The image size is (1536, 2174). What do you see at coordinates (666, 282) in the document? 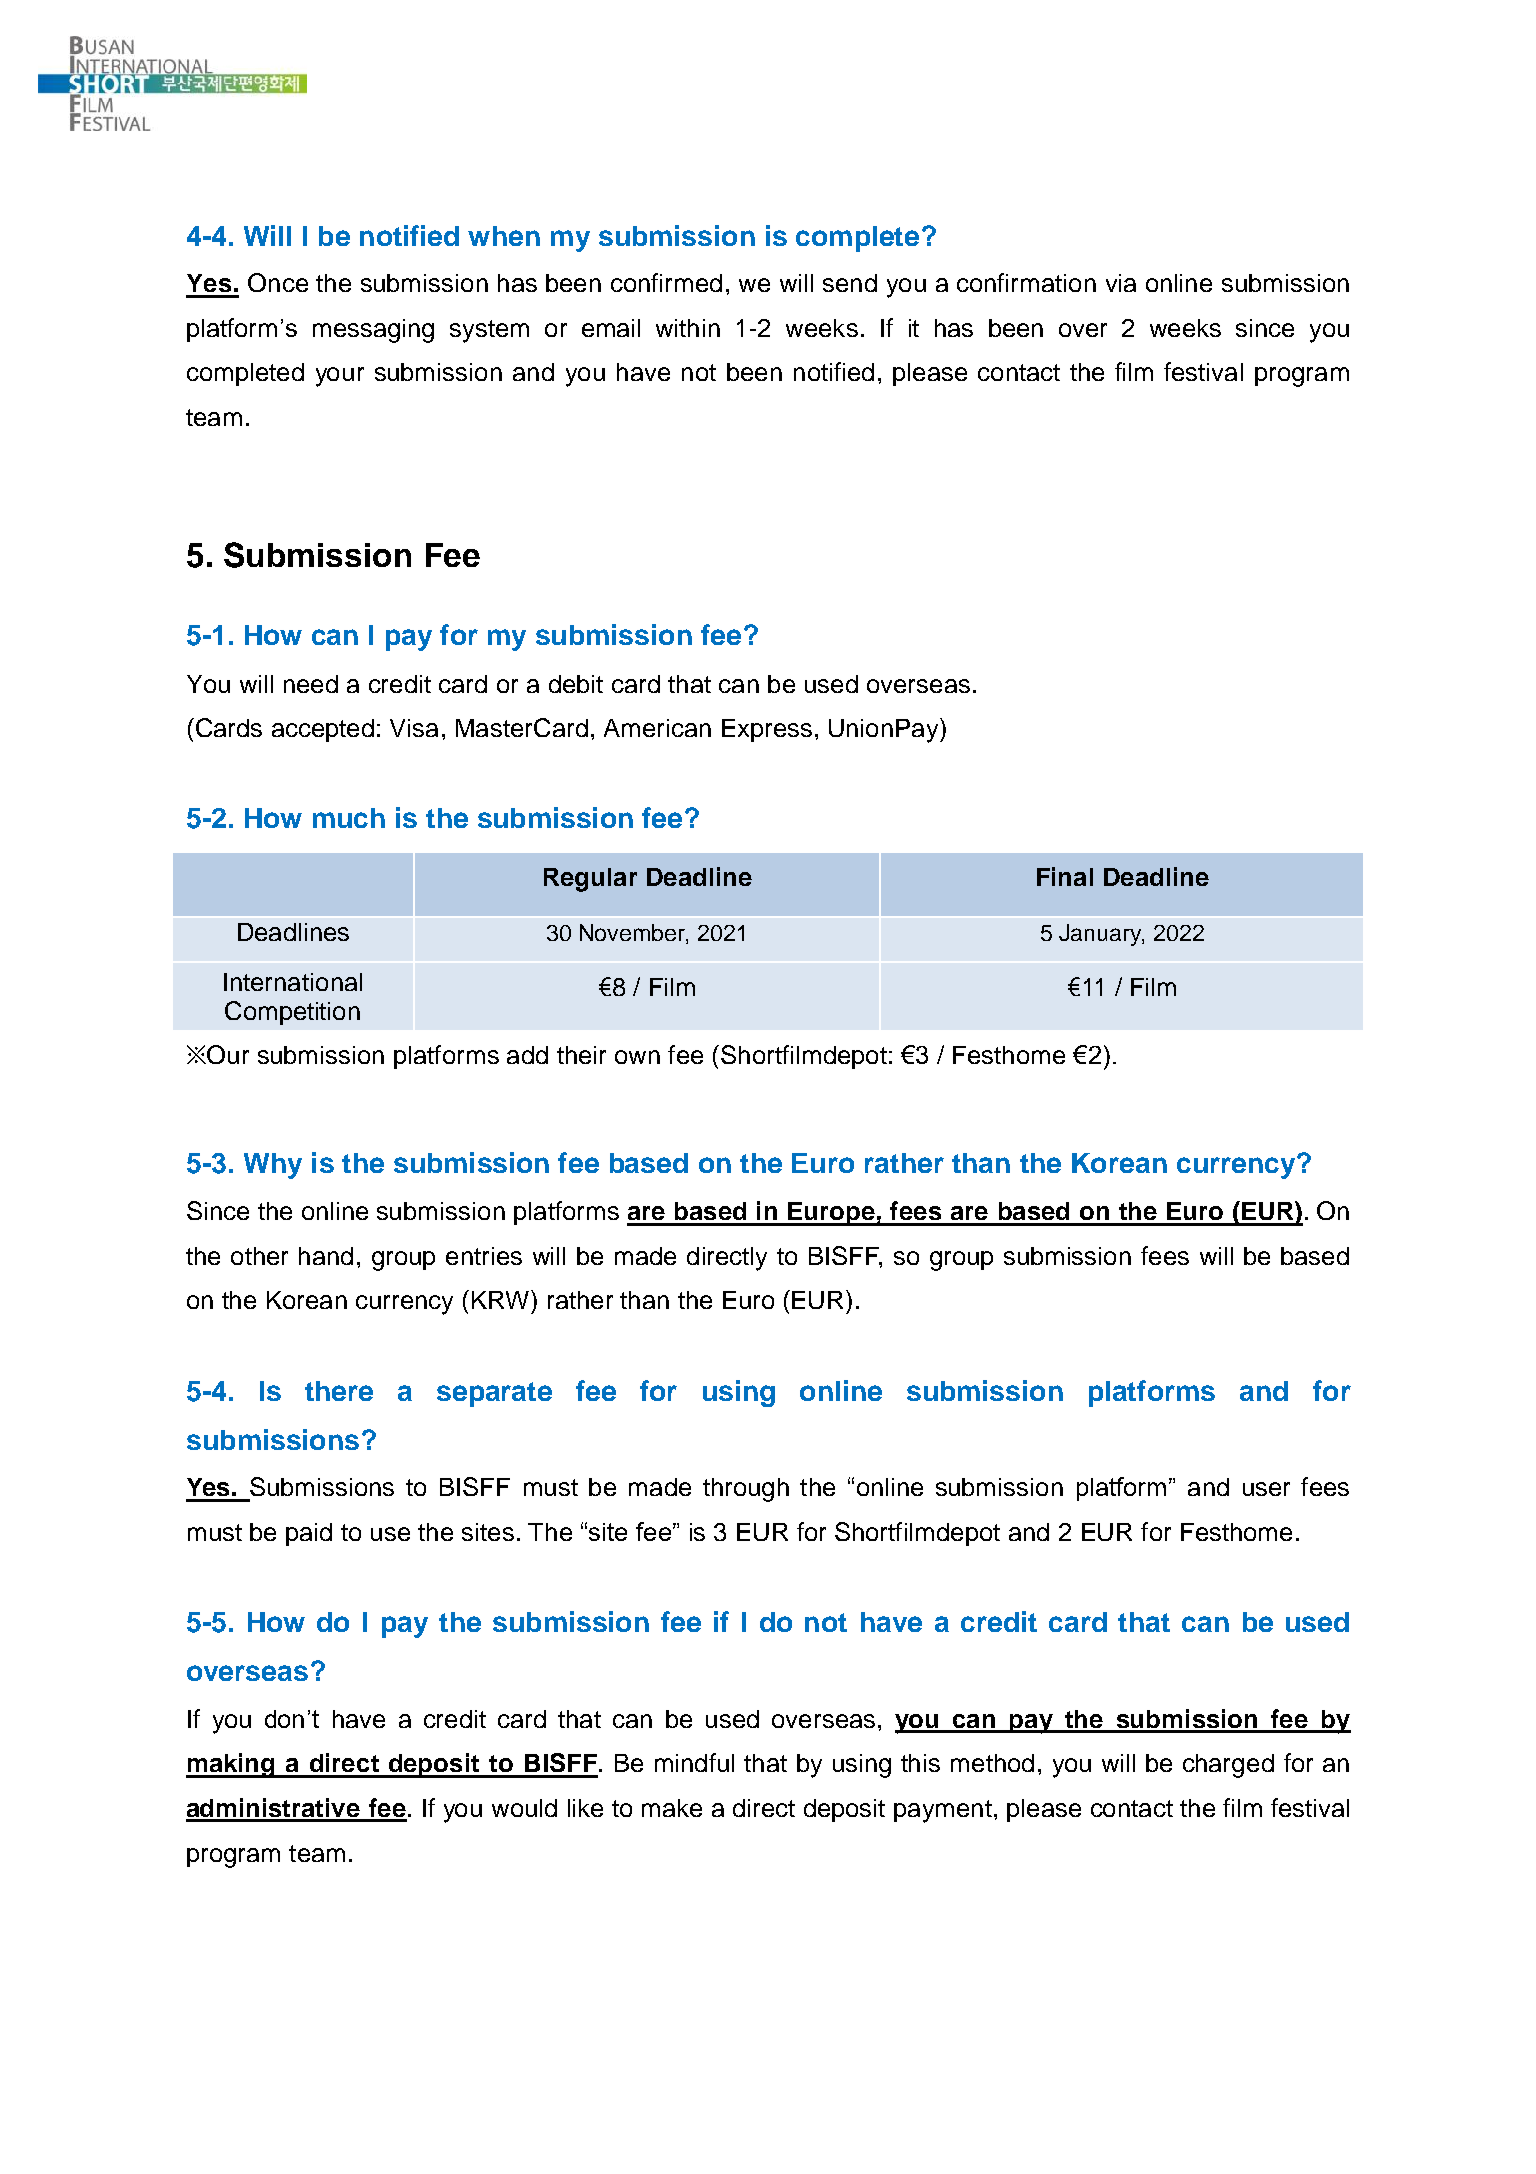
I see `confirmed` at bounding box center [666, 282].
